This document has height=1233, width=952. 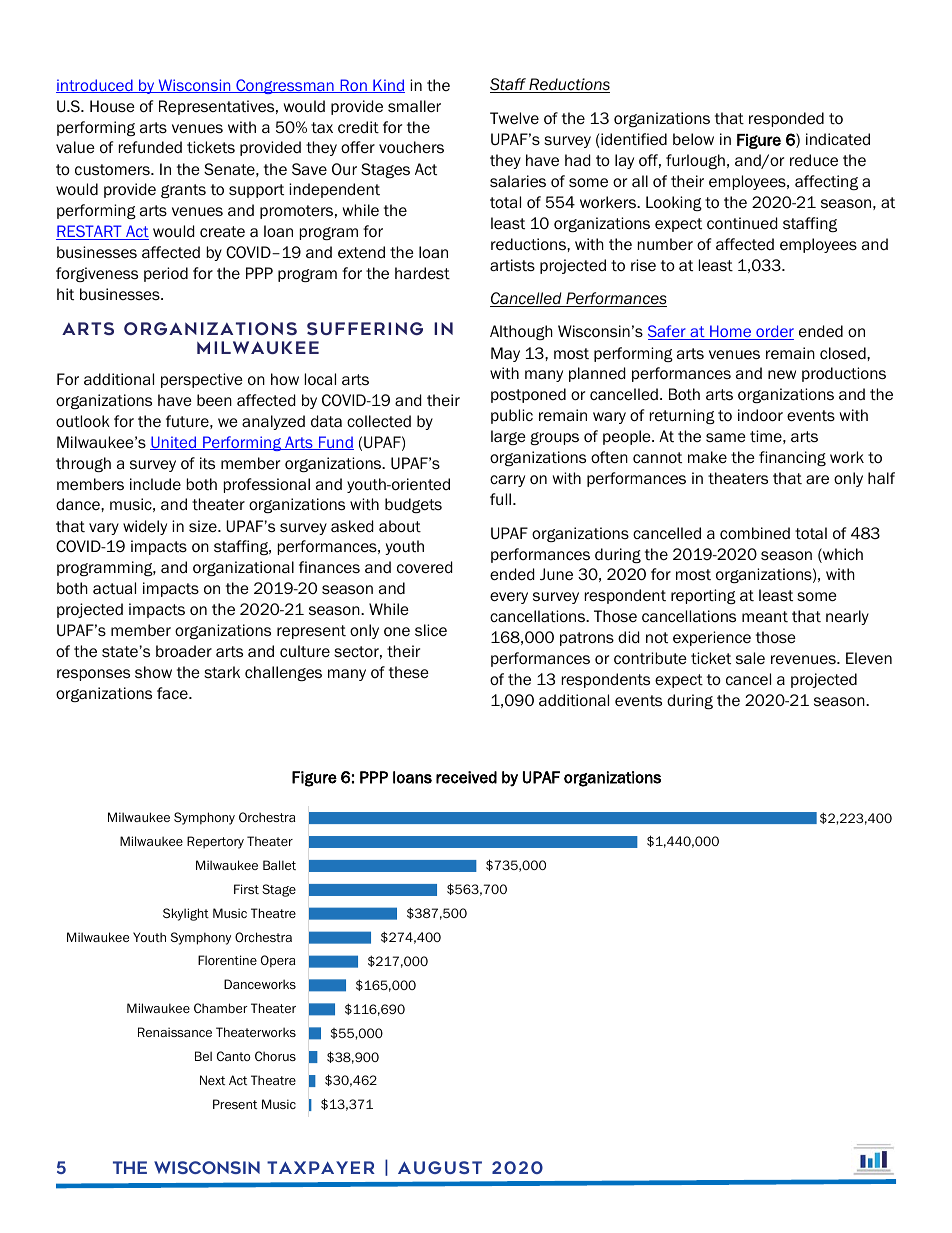 I want to click on May, so click(x=505, y=354).
